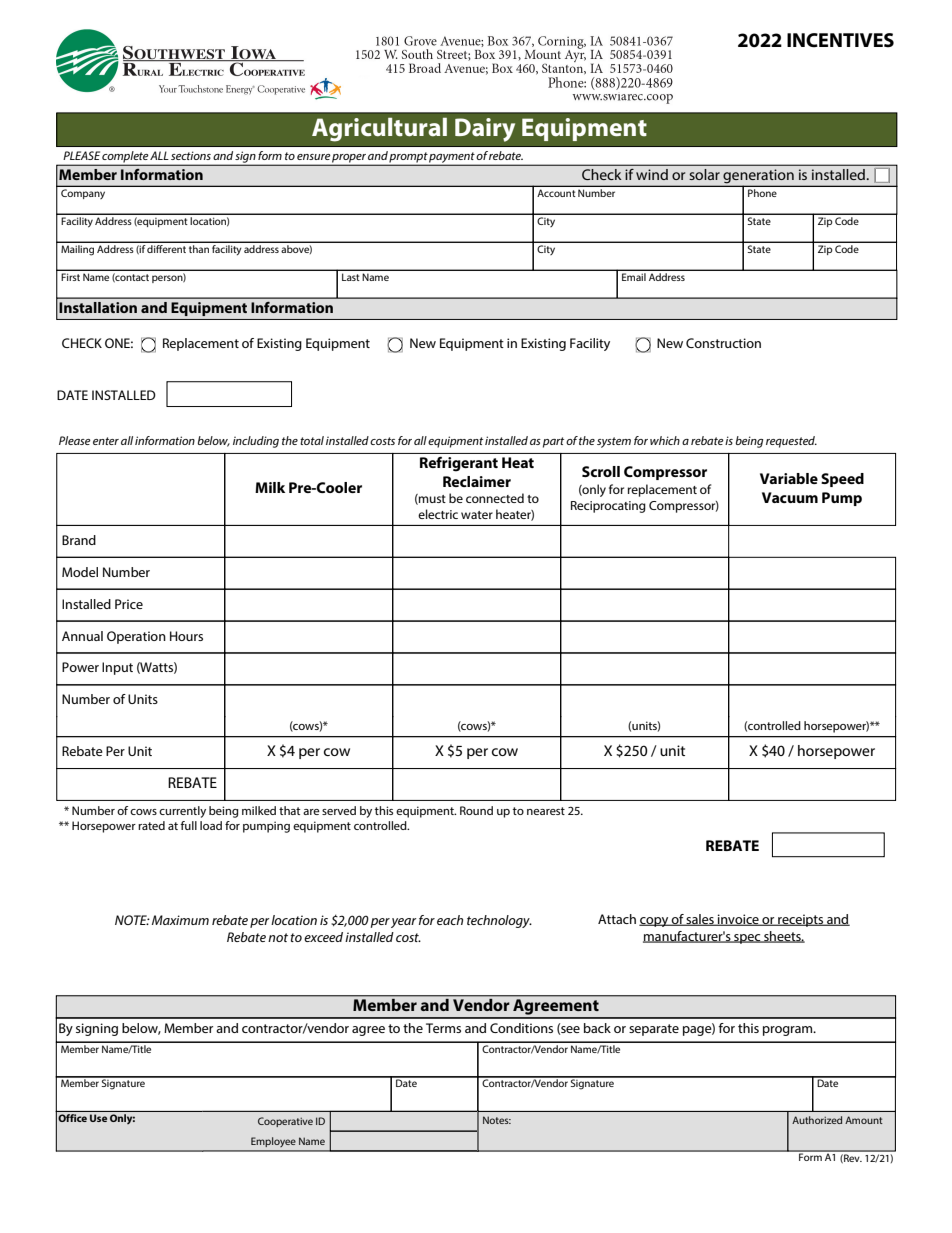 This screenshot has width=952, height=1233. Describe the element at coordinates (459, 464) in the screenshot. I see `Refrigerant` at that location.
